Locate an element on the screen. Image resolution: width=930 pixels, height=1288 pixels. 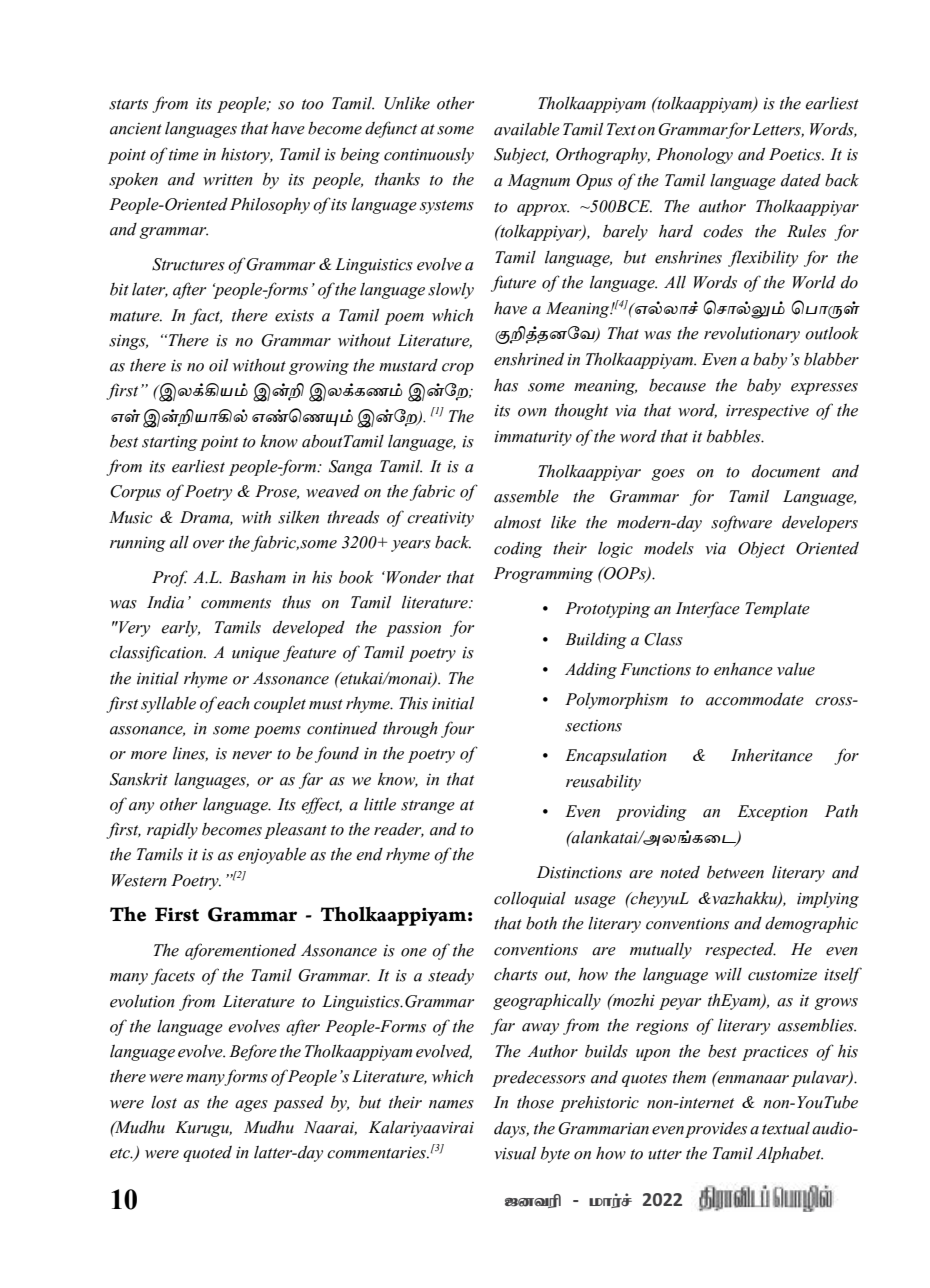
quoted is located at coordinates (207, 1153).
